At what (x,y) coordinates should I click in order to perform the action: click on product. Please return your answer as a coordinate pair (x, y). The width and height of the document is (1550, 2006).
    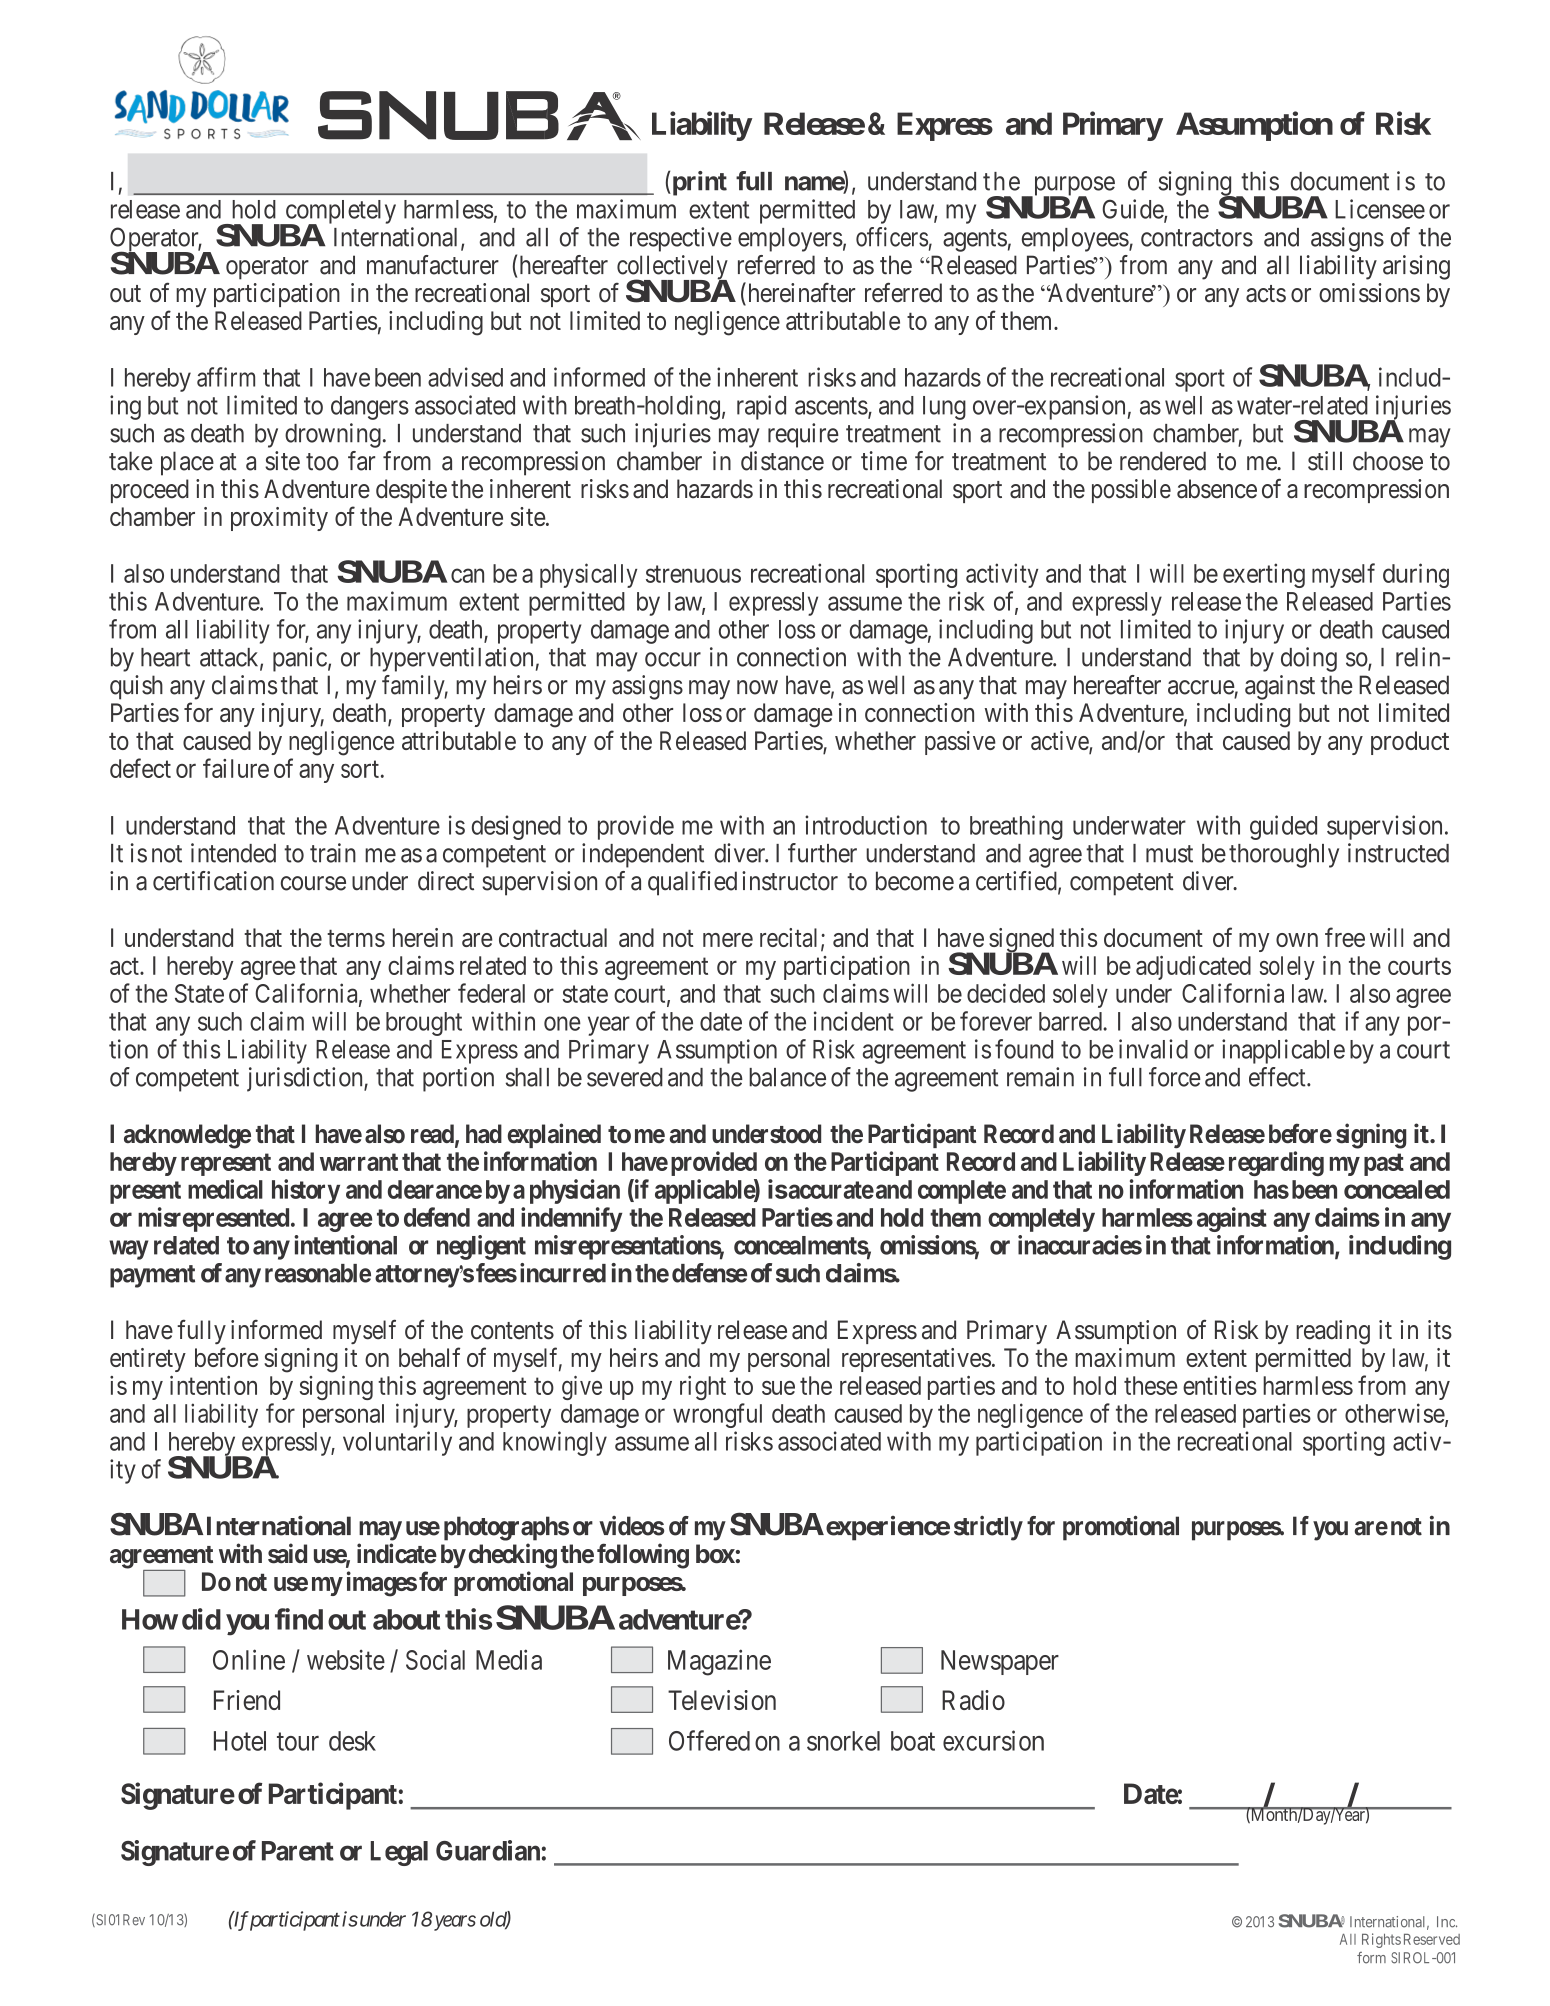
    Looking at the image, I should click on (1410, 743).
